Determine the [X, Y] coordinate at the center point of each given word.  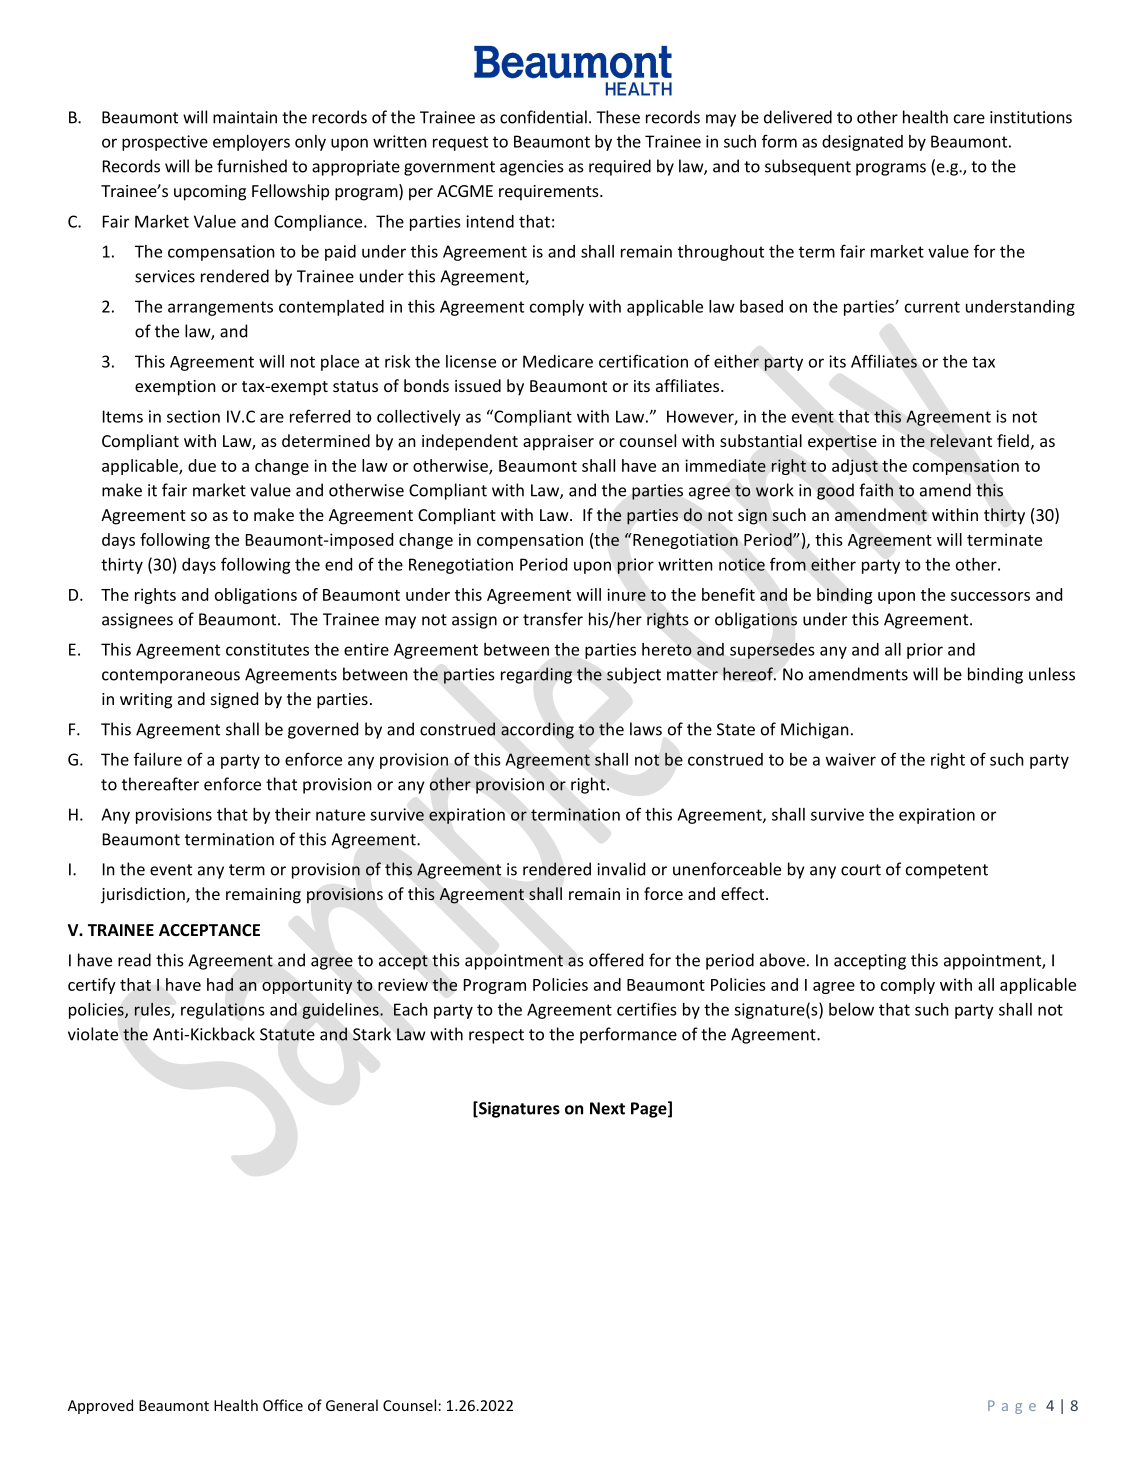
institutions [1031, 117]
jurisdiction [144, 895]
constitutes [267, 649]
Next [607, 1108]
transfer [553, 619]
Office [283, 1405]
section [193, 416]
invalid [621, 869]
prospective [165, 143]
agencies [532, 168]
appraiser [558, 443]
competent [947, 871]
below [851, 1009]
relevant [961, 441]
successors [990, 596]
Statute [287, 1034]
